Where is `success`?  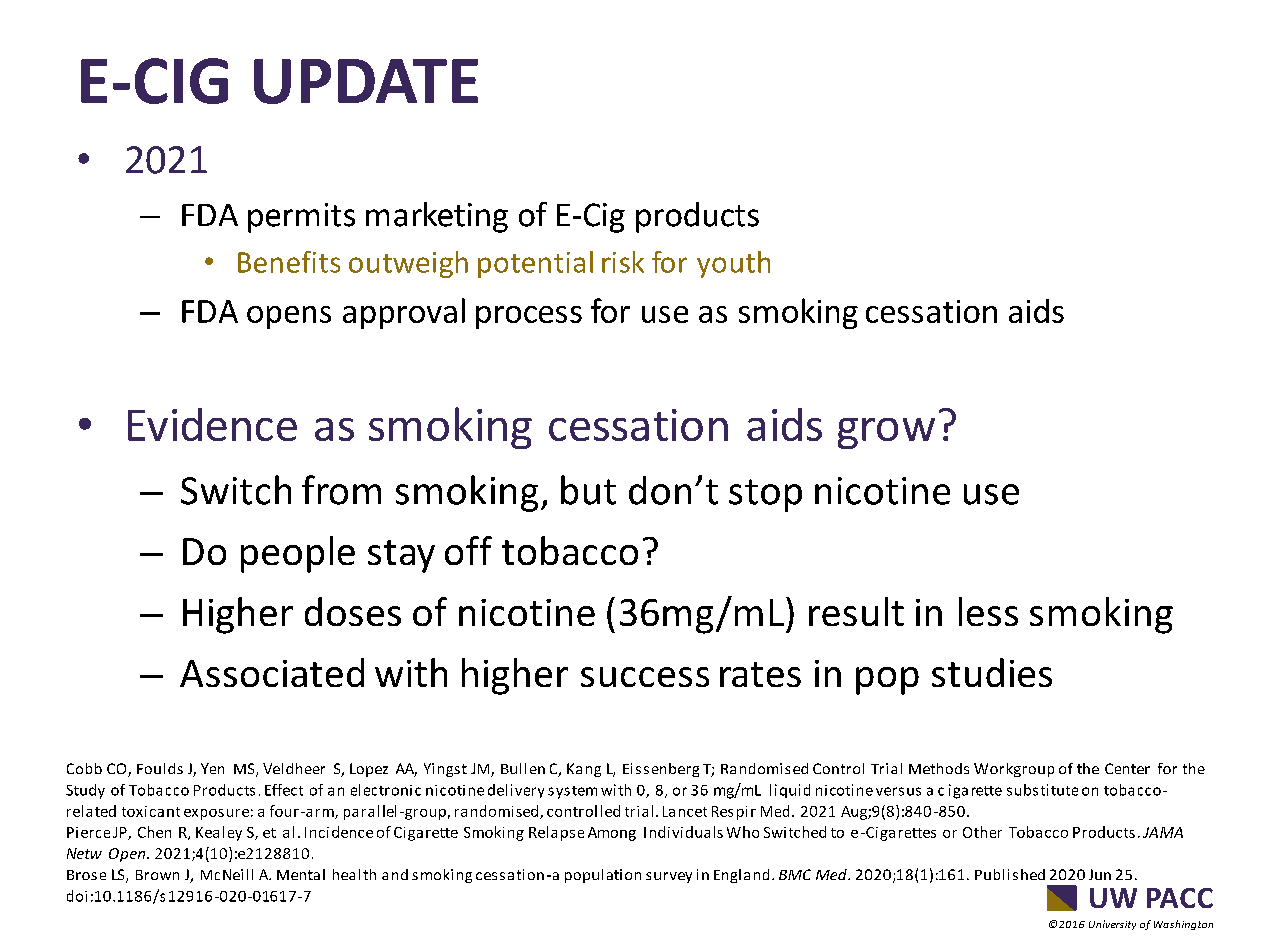 success is located at coordinates (645, 677).
